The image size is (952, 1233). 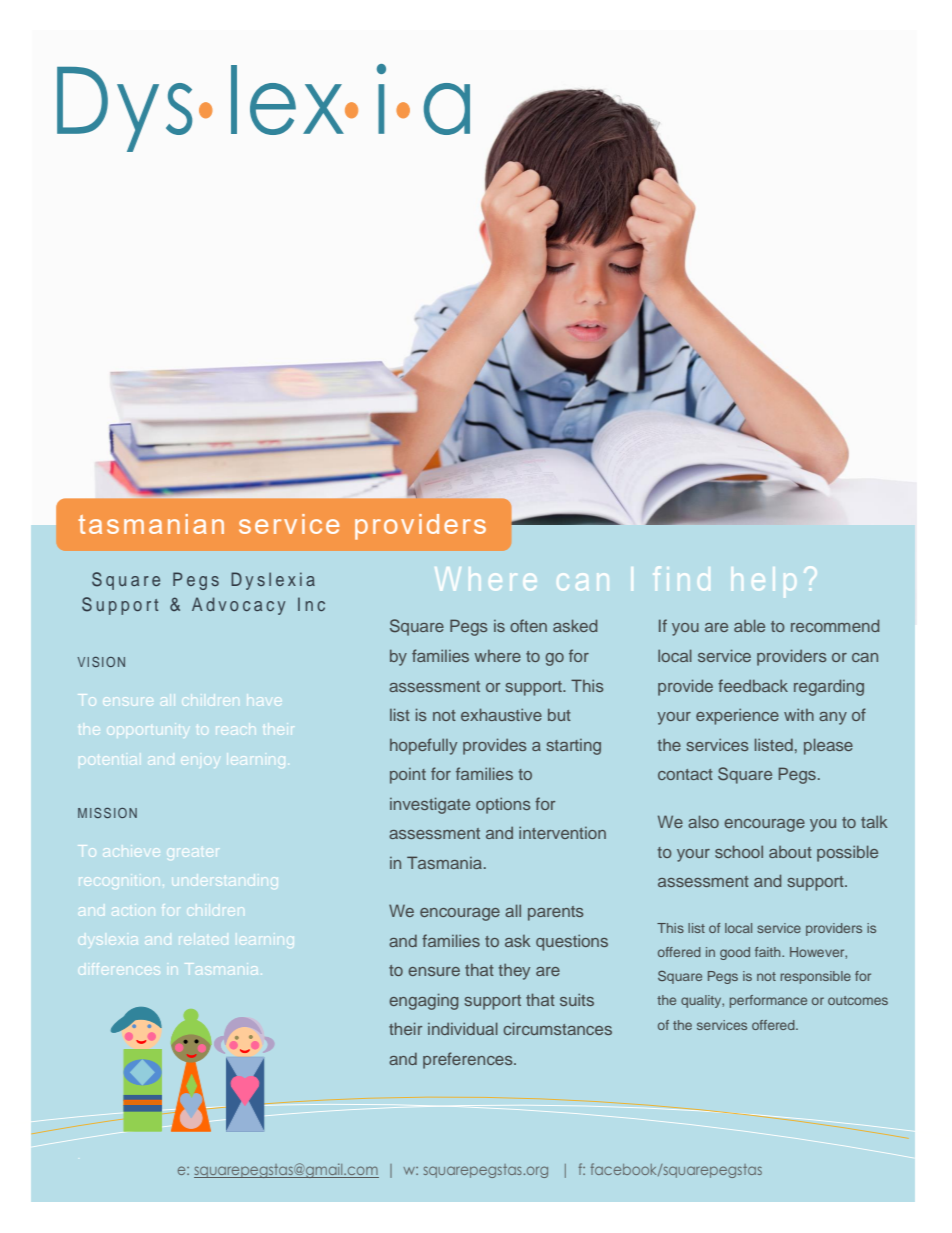 What do you see at coordinates (575, 625) in the page?
I see `asked` at bounding box center [575, 625].
